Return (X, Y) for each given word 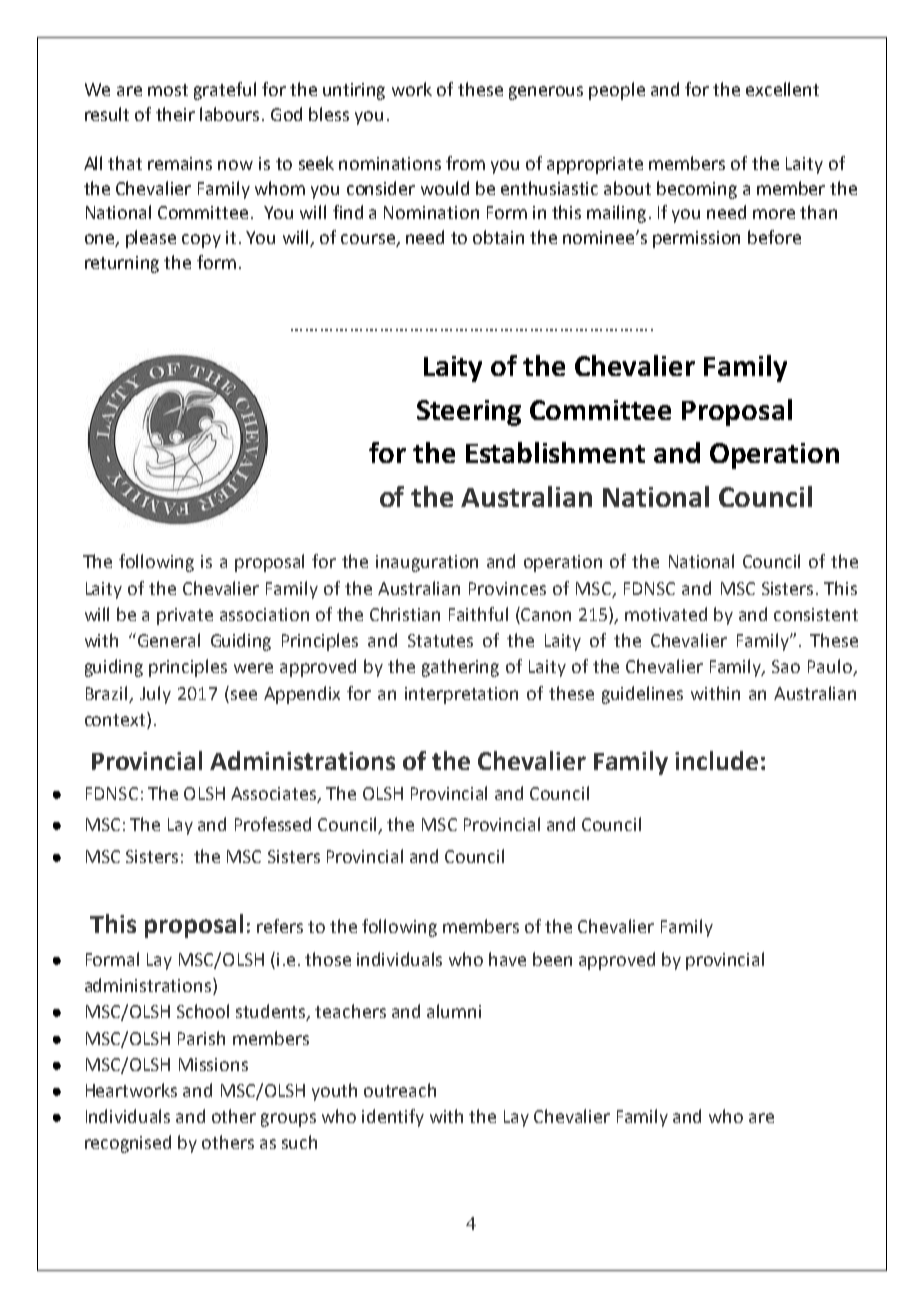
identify (393, 1118)
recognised (128, 1144)
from (465, 163)
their (175, 114)
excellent (782, 89)
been (552, 959)
